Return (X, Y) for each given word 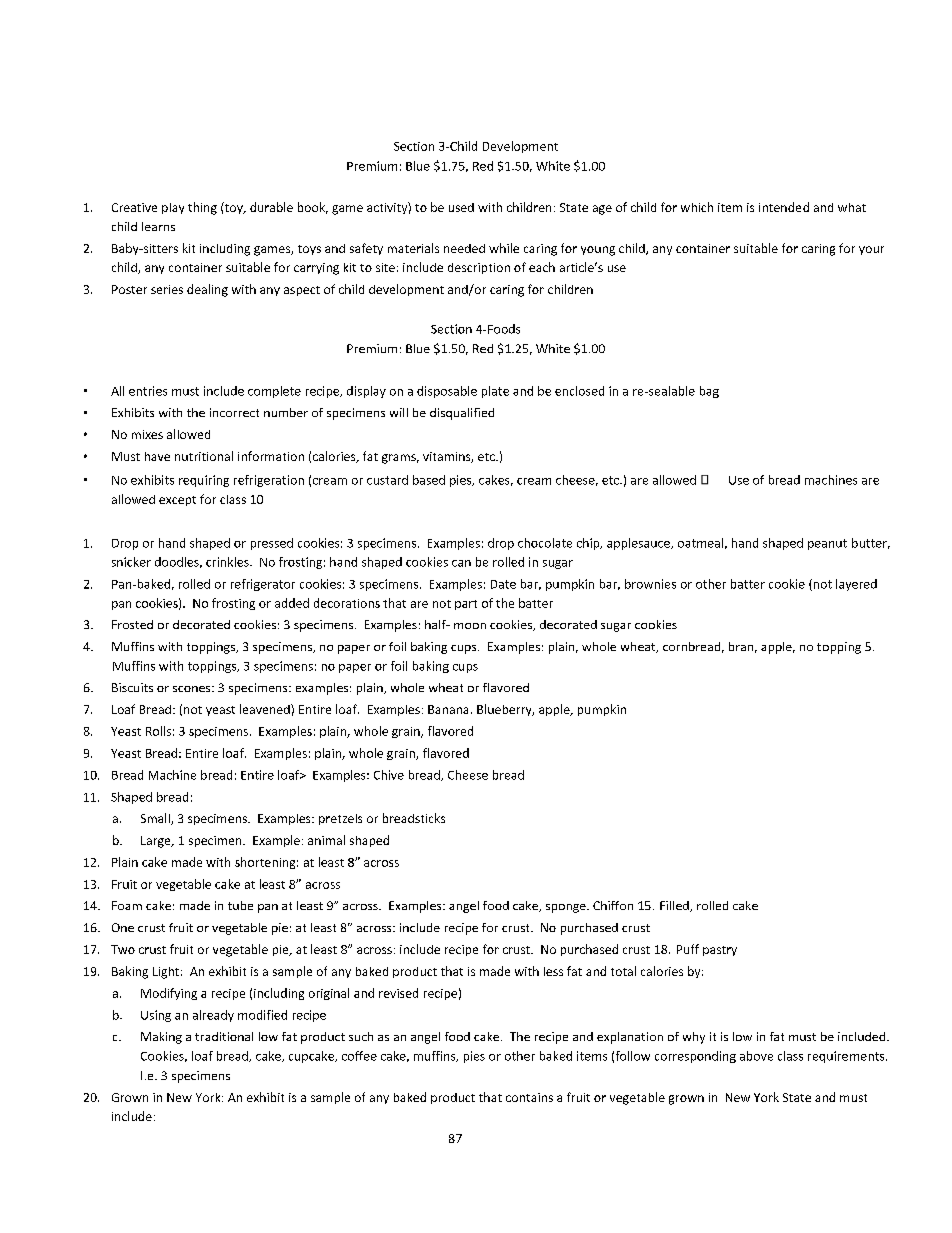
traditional (224, 1036)
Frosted (132, 624)
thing (202, 208)
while (504, 248)
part (466, 605)
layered (856, 585)
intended (784, 207)
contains (529, 1097)
